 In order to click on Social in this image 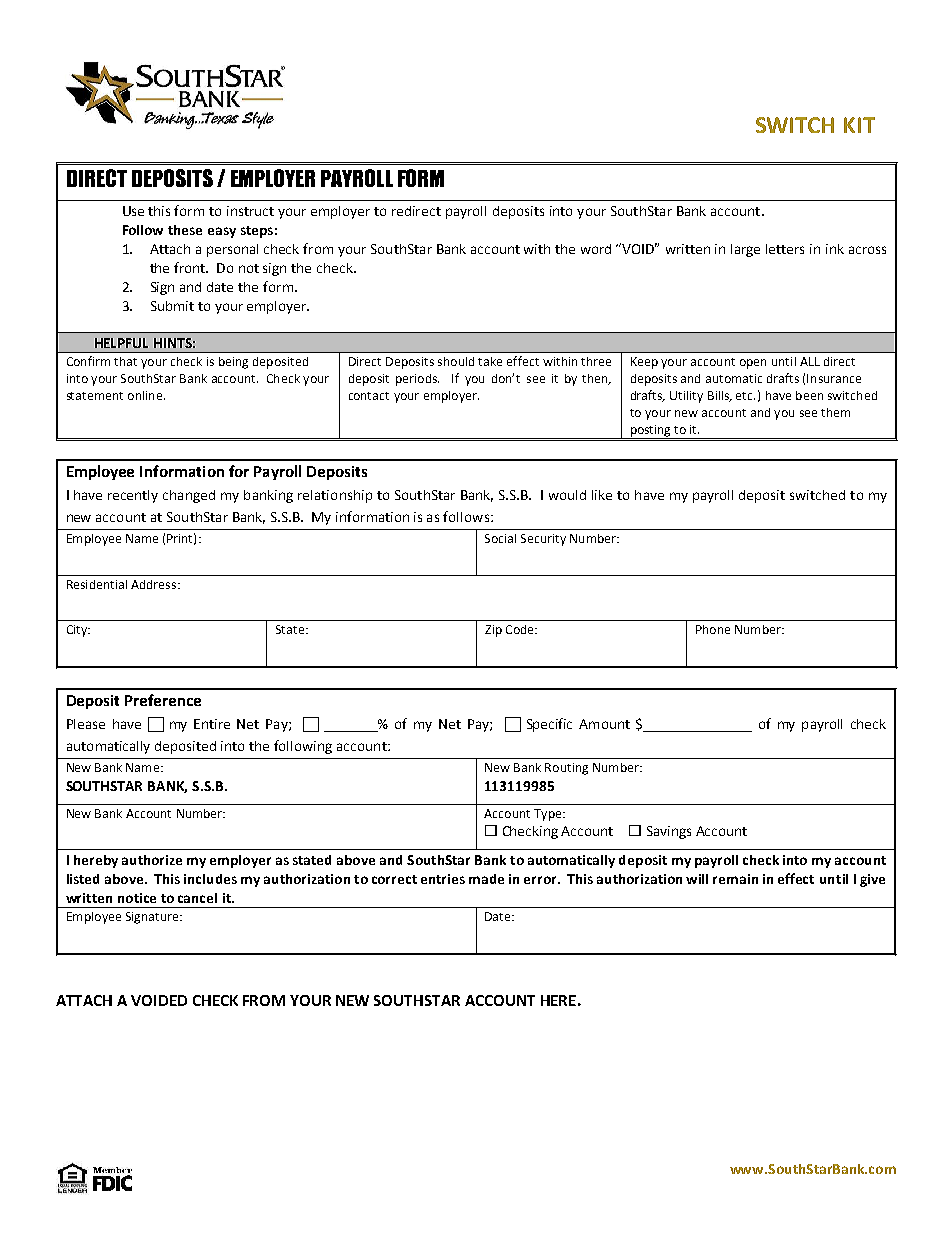, I will do `click(500, 538)`.
